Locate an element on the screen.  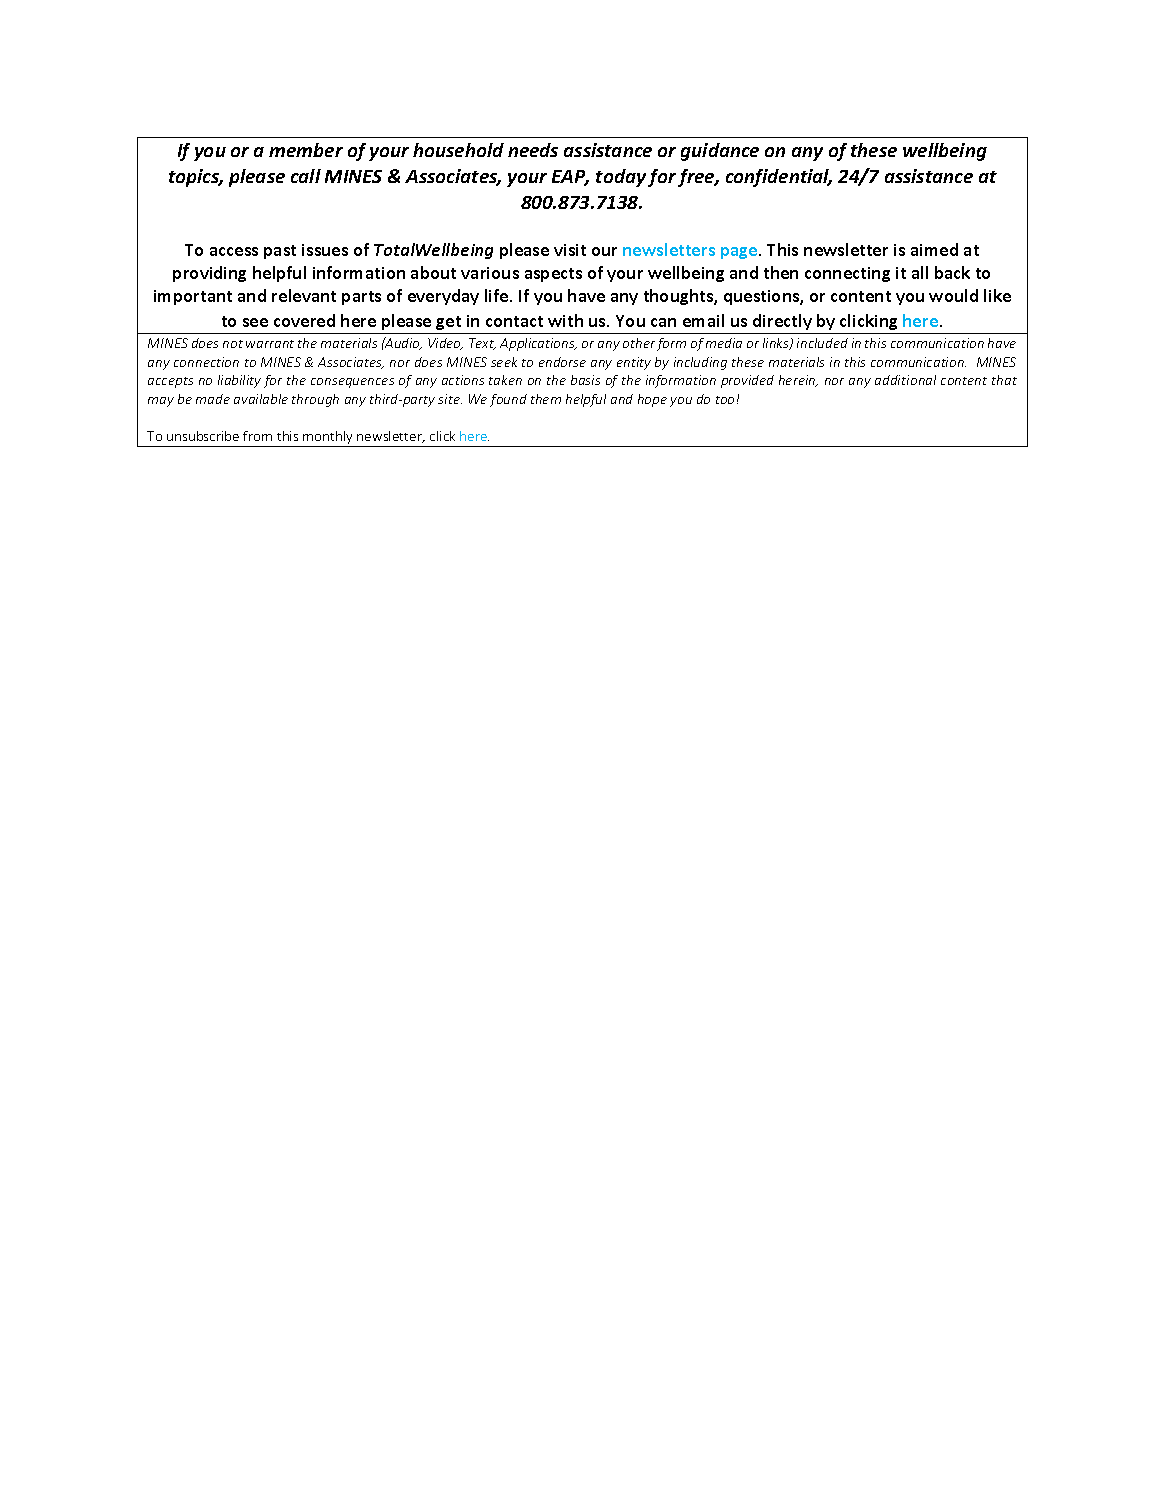
would is located at coordinates (953, 295).
